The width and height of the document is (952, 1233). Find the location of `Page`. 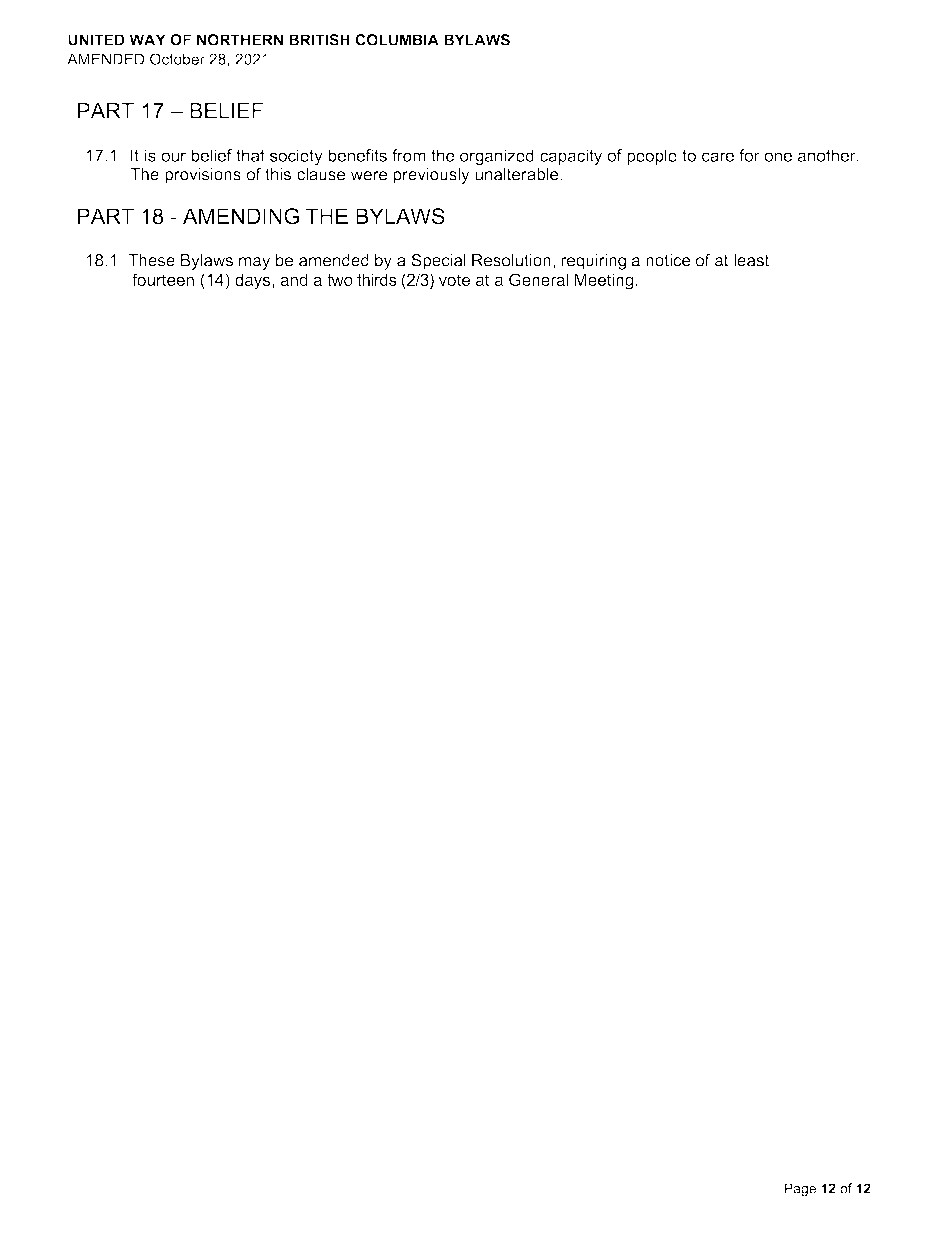

Page is located at coordinates (800, 1190).
